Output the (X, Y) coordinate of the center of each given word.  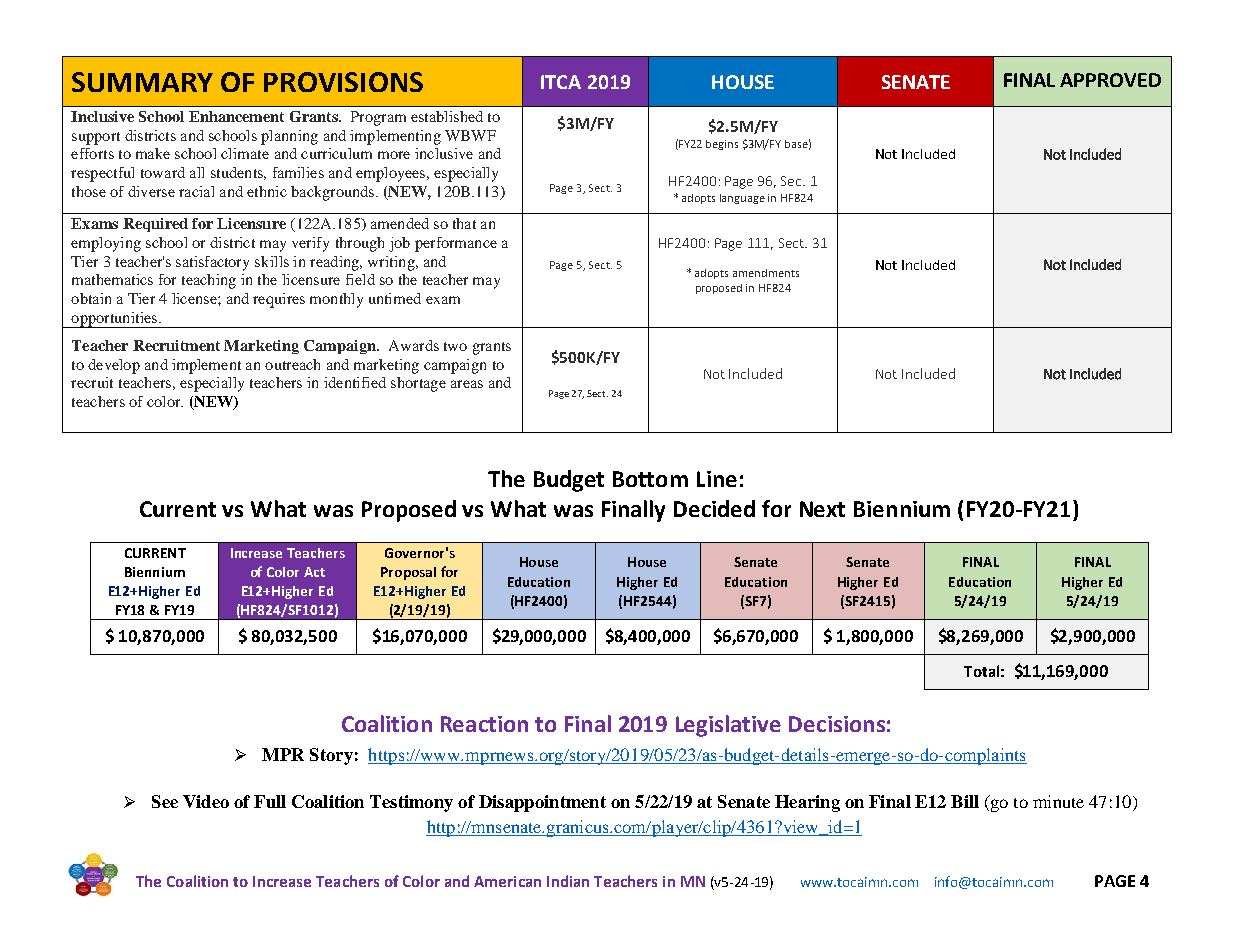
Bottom (650, 479)
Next (822, 509)
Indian (568, 881)
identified (355, 382)
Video (206, 801)
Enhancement (236, 116)
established (447, 116)
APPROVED (1110, 80)
